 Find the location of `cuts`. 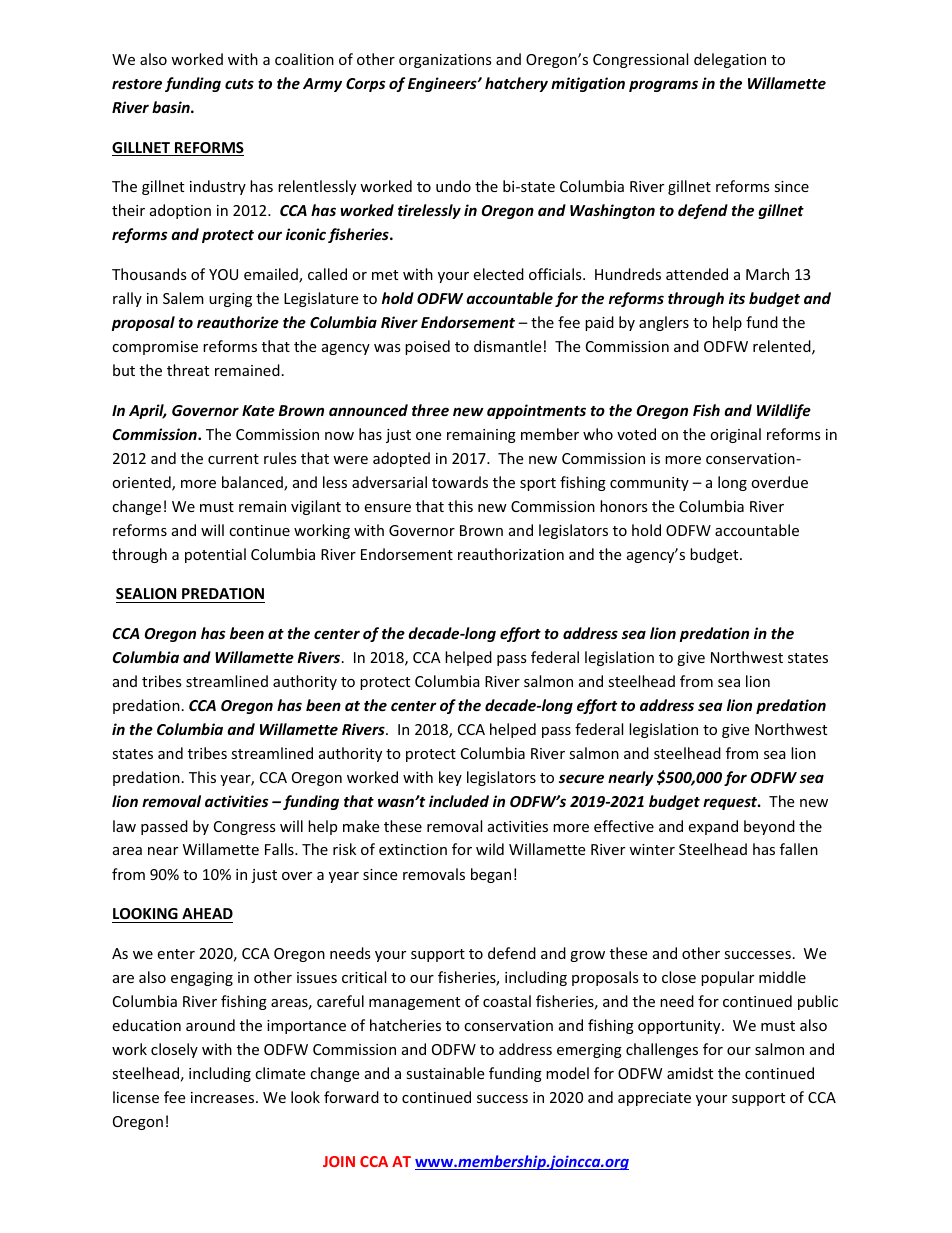

cuts is located at coordinates (239, 84).
